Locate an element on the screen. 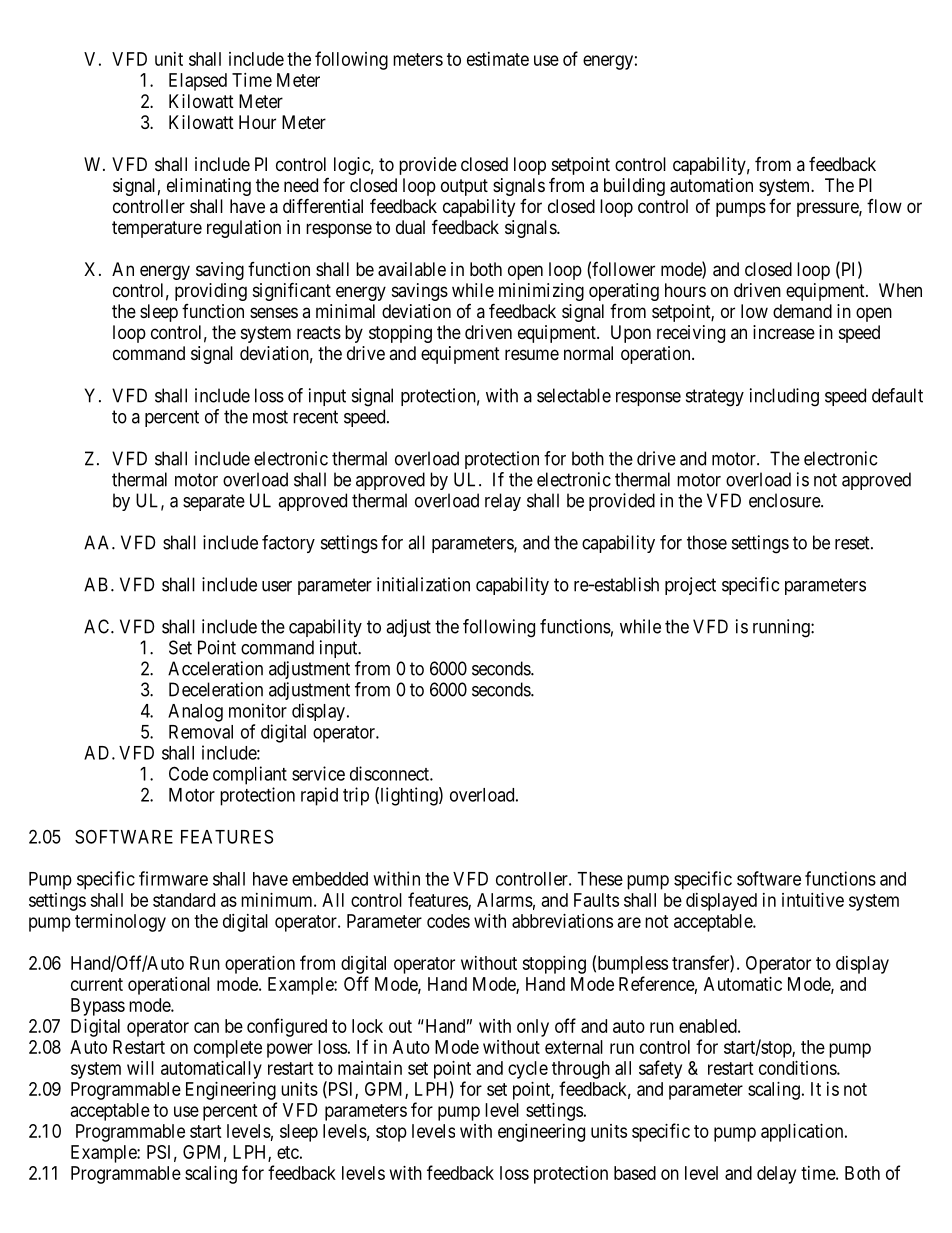 This screenshot has height=1233, width=952. resume is located at coordinates (532, 354).
